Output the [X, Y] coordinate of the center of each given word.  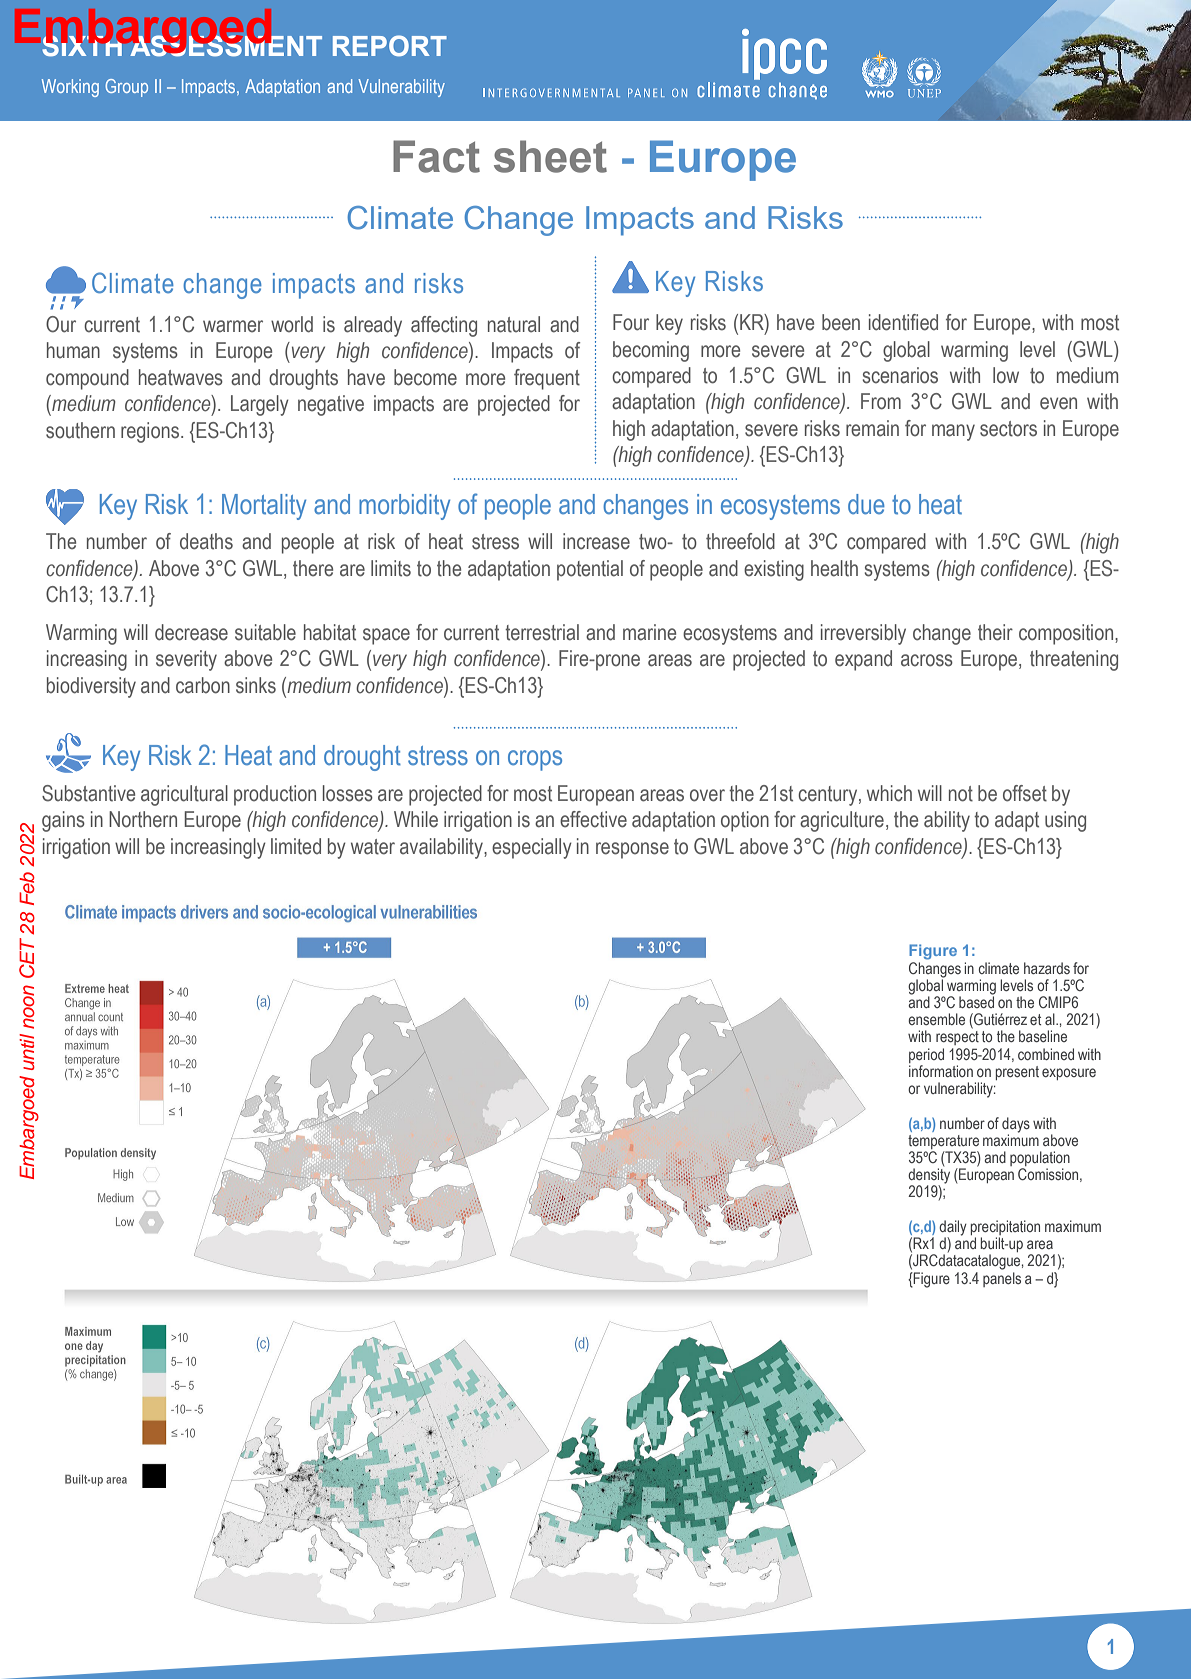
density [929, 1177]
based [976, 1001]
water [373, 847]
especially [532, 848]
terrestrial [542, 632]
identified [903, 322]
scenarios [900, 375]
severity [186, 660]
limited [296, 846]
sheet [550, 156]
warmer [233, 326]
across [927, 660]
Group [126, 88]
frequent [547, 379]
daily [953, 1229]
